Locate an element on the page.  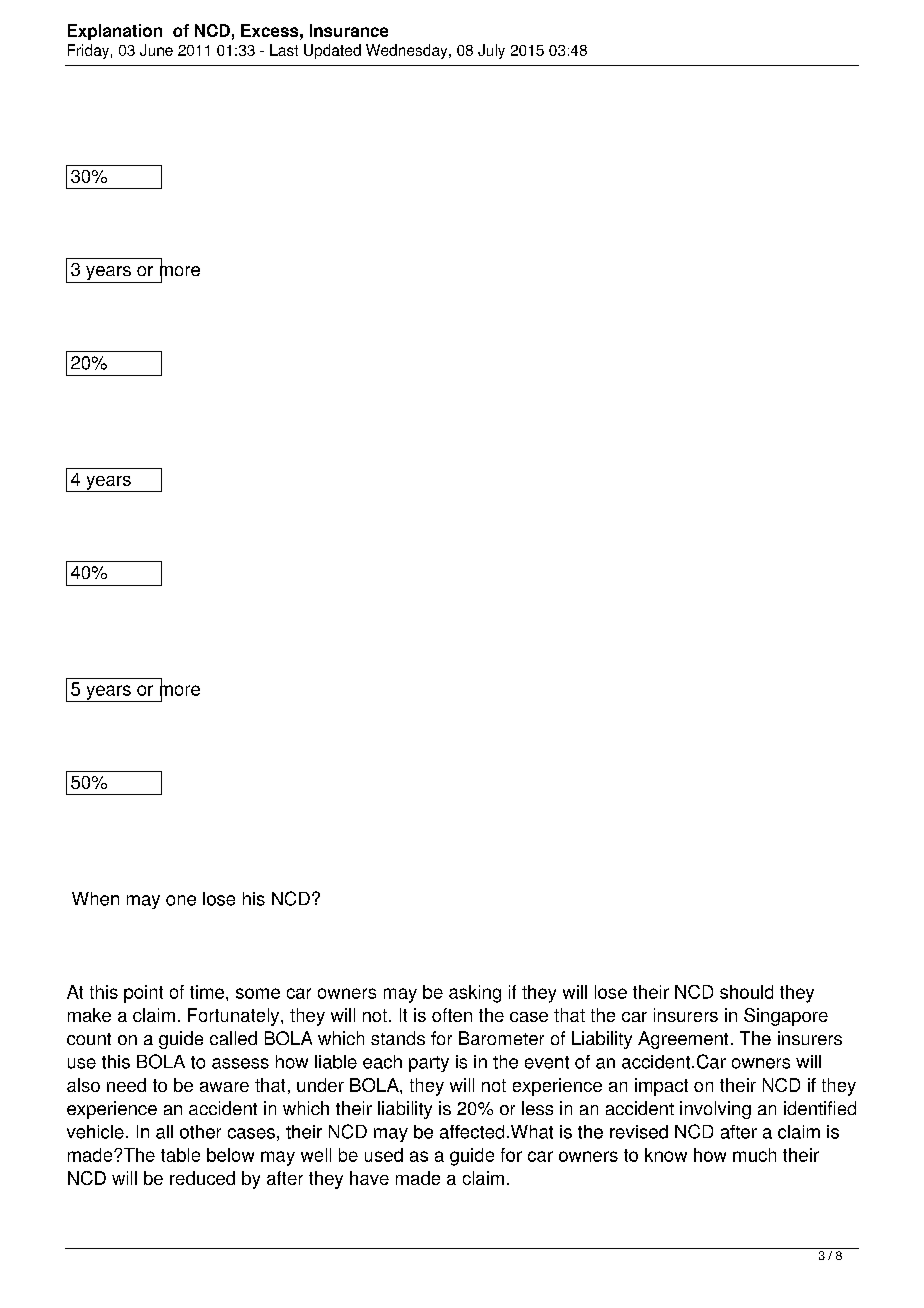
Last is located at coordinates (284, 50).
